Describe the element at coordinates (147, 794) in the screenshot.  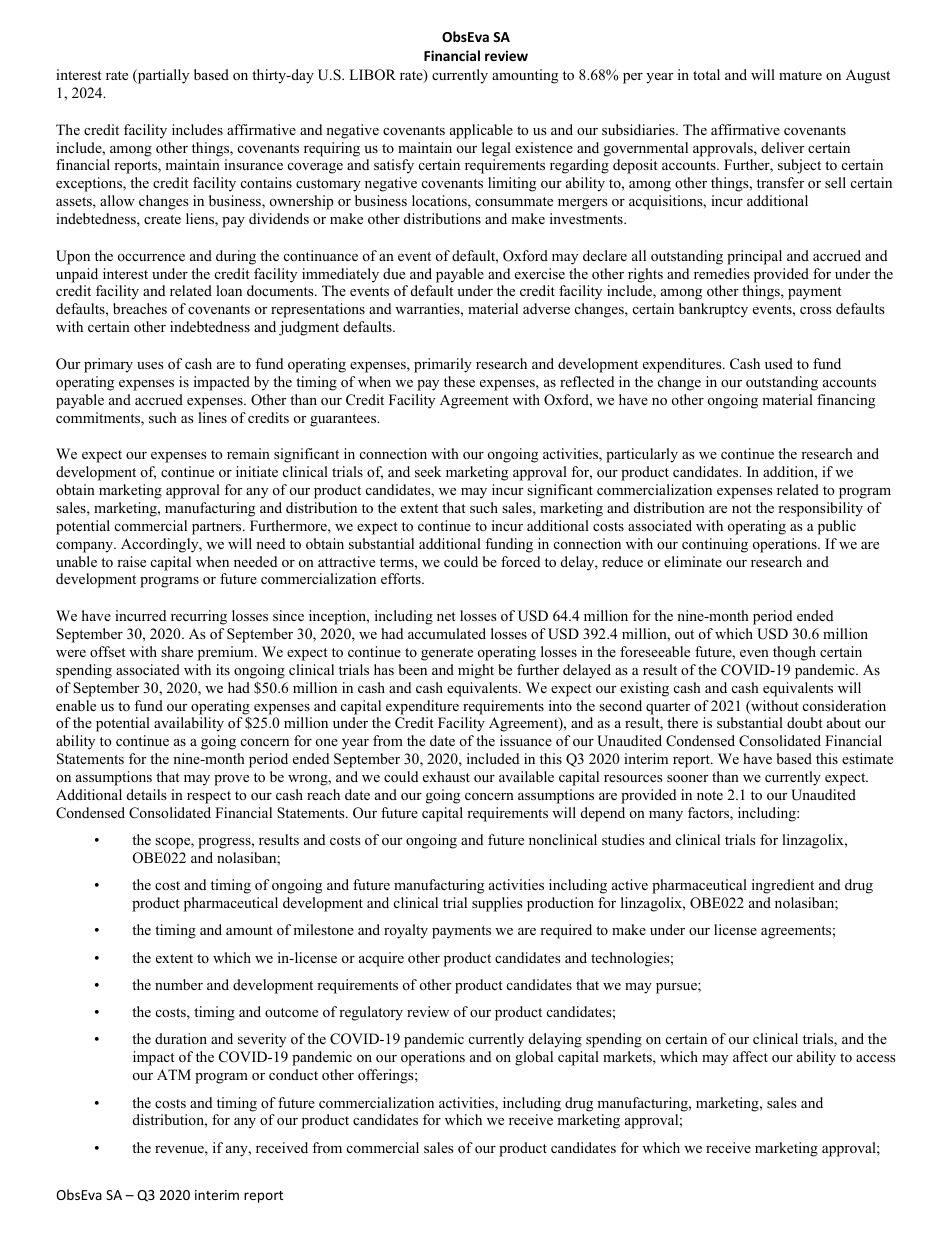
I see `details` at that location.
